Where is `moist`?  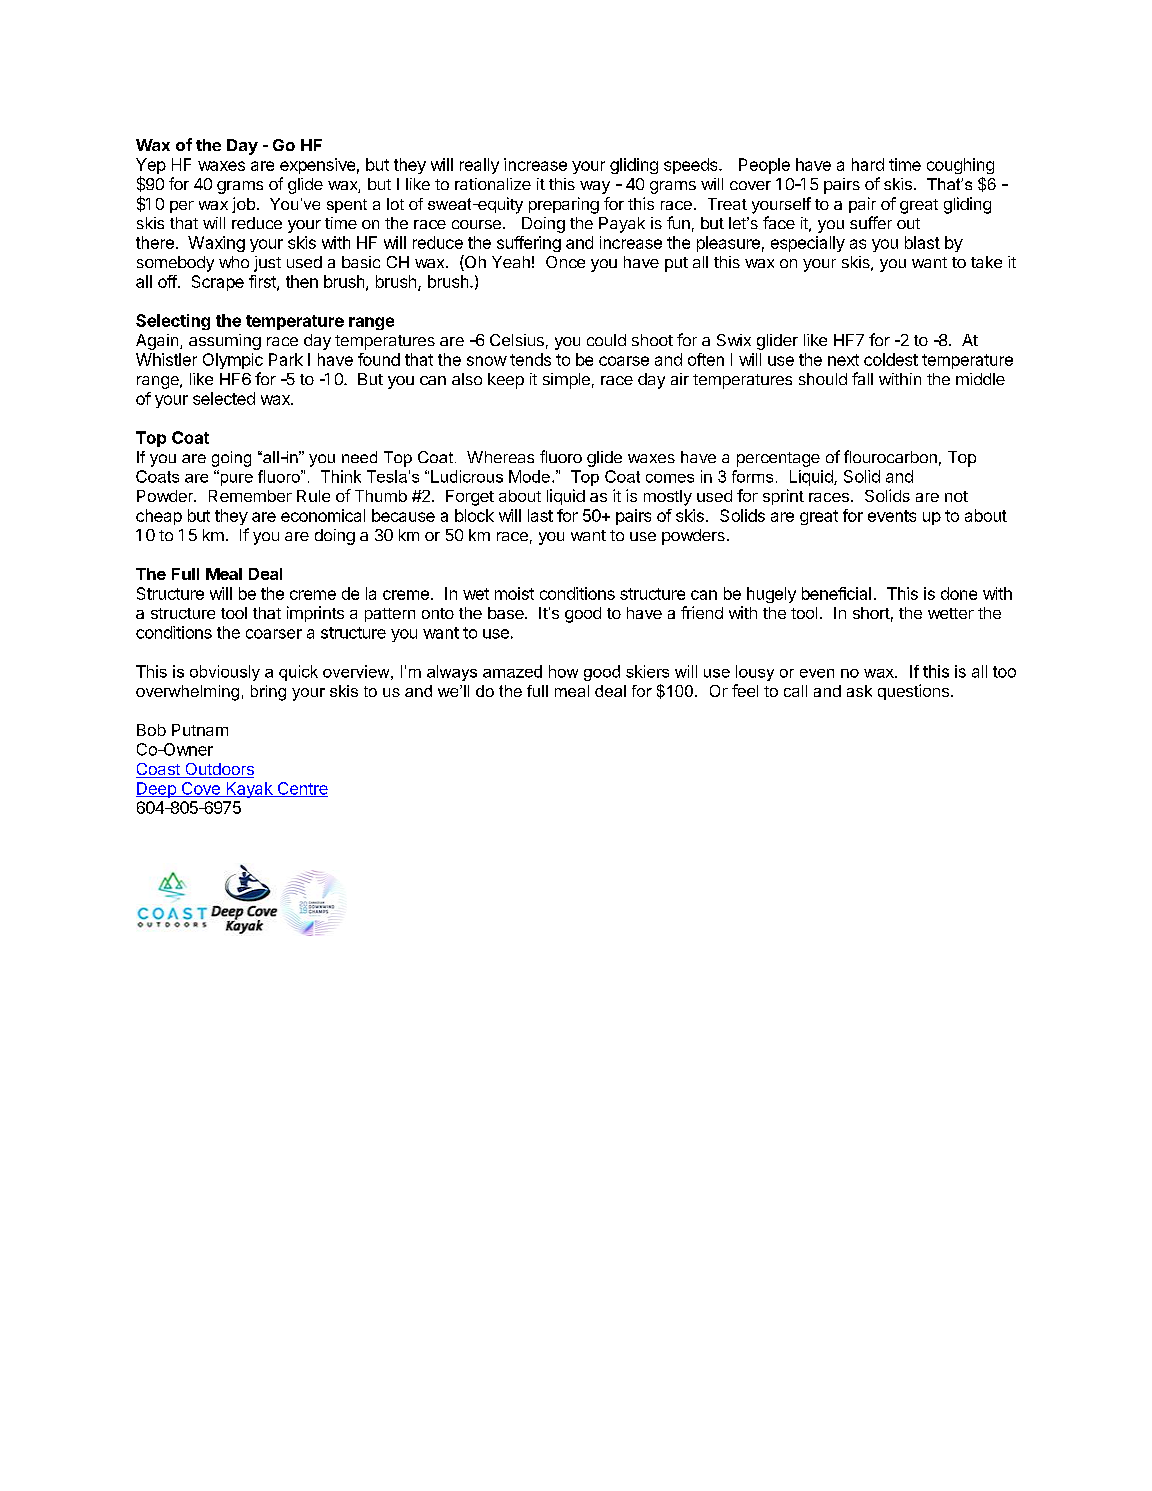 moist is located at coordinates (514, 593).
